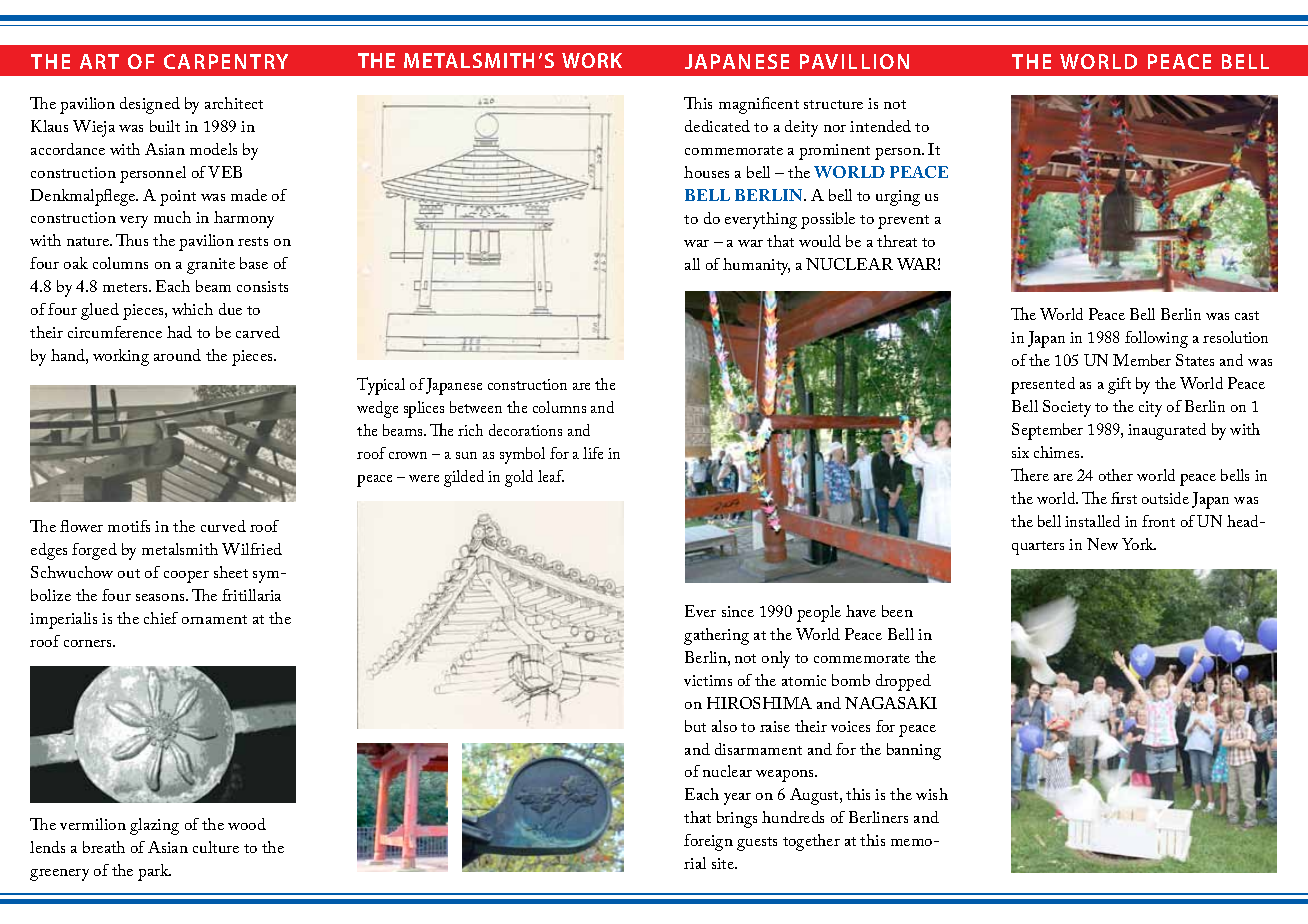 The width and height of the screenshot is (1308, 924). Describe the element at coordinates (223, 526) in the screenshot. I see `curved` at that location.
